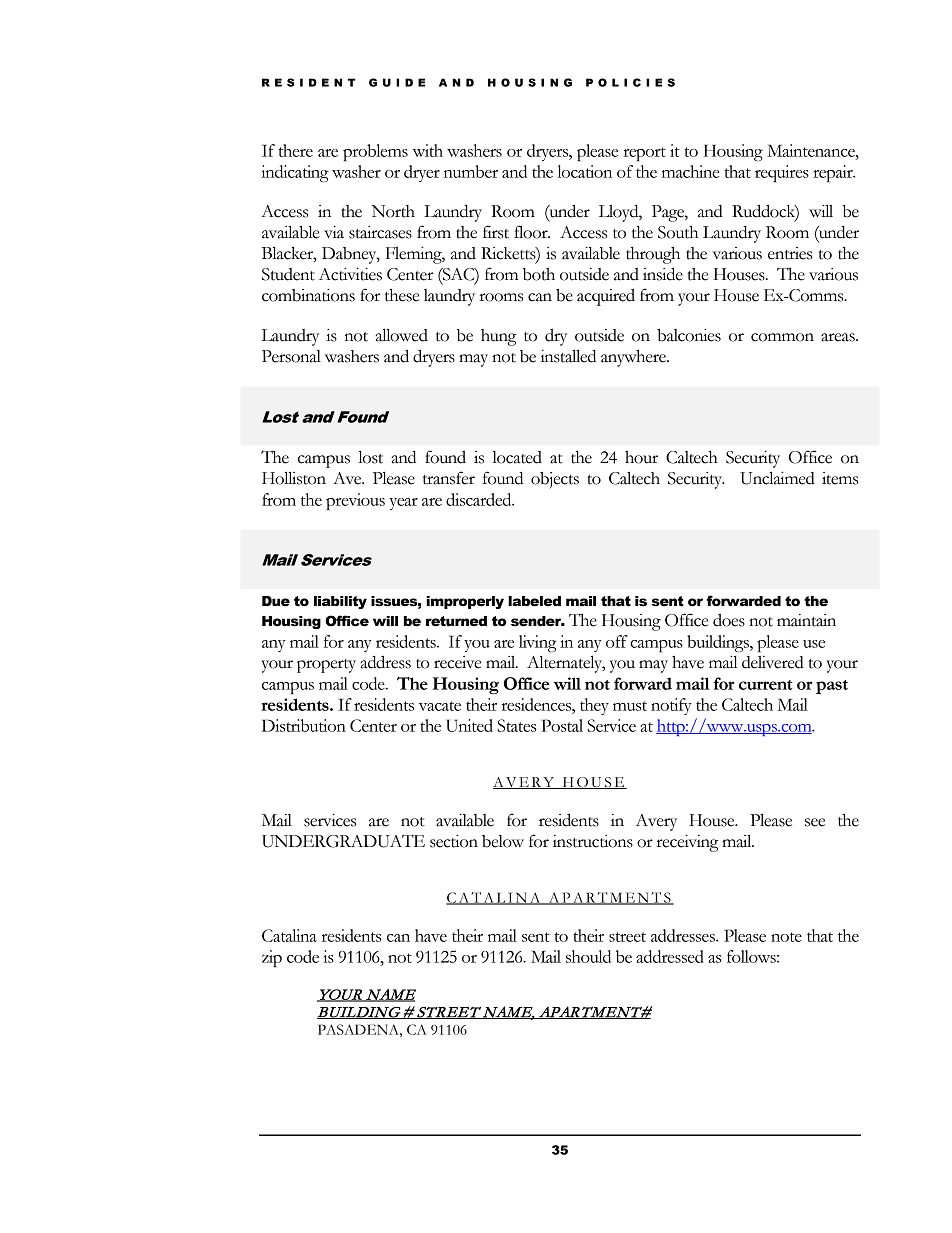  What do you see at coordinates (585, 171) in the screenshot?
I see `location` at bounding box center [585, 171].
